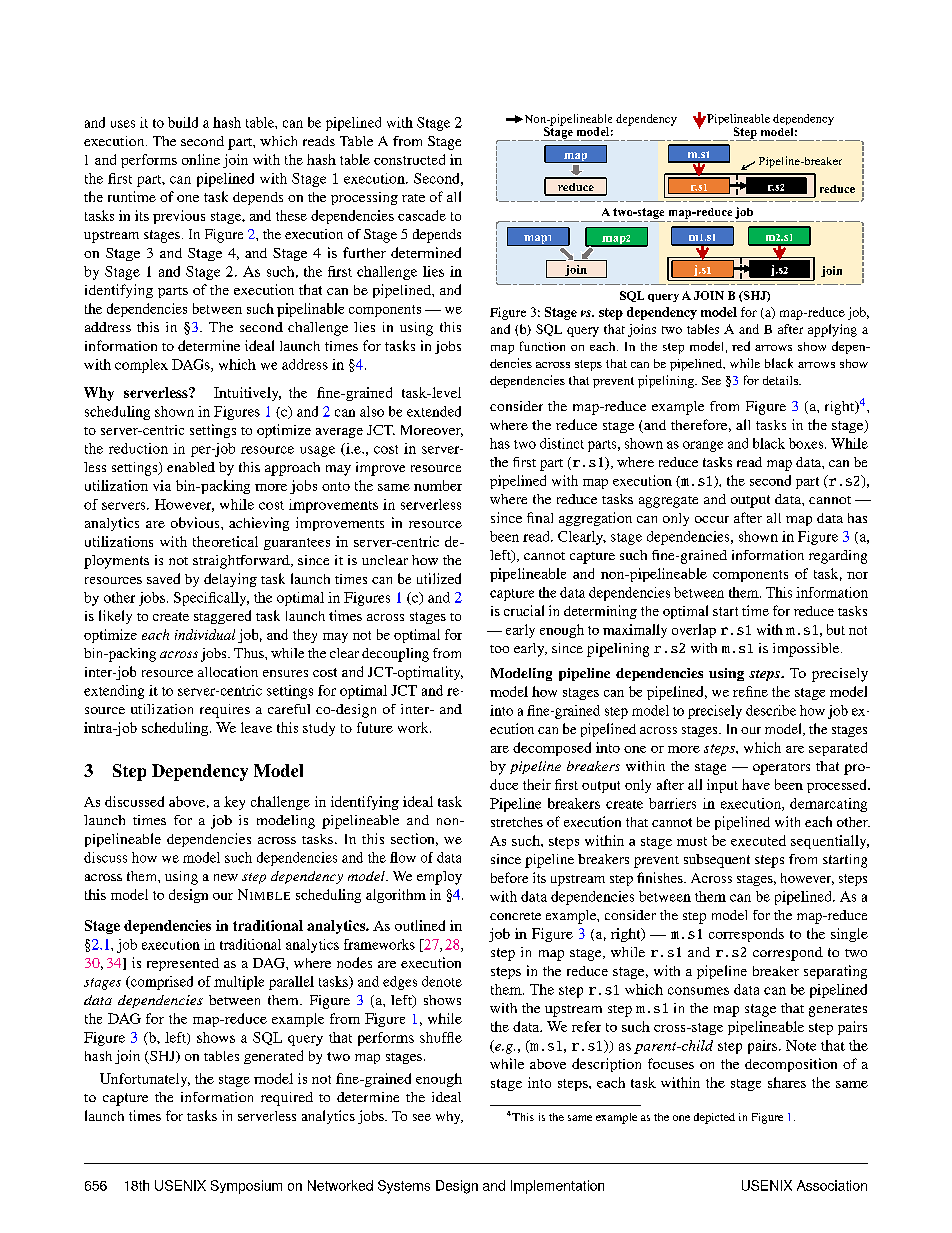 Image resolution: width=952 pixels, height=1233 pixels. Describe the element at coordinates (712, 519) in the screenshot. I see `occur` at that location.
